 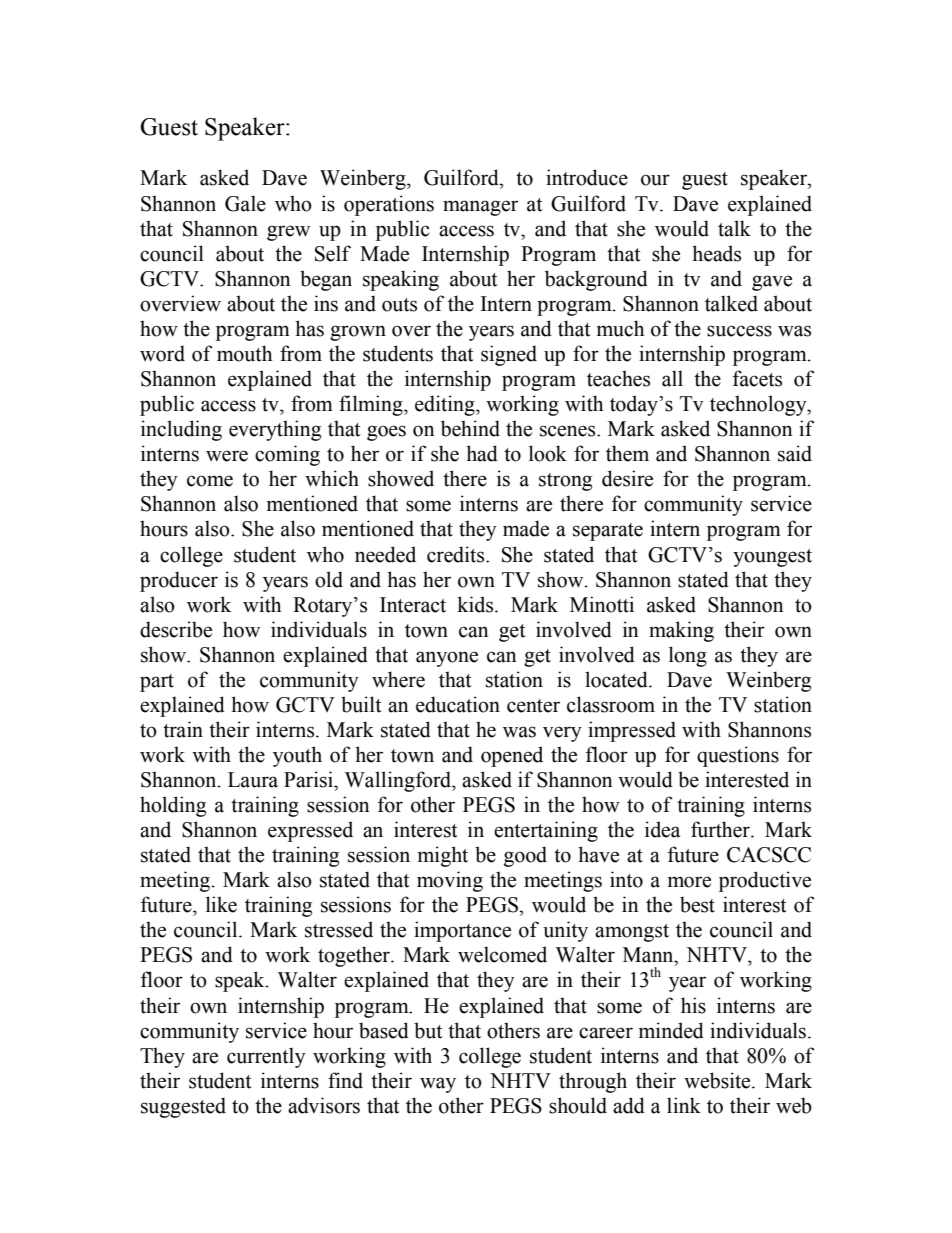 What do you see at coordinates (447, 659) in the screenshot?
I see `anyone` at bounding box center [447, 659].
